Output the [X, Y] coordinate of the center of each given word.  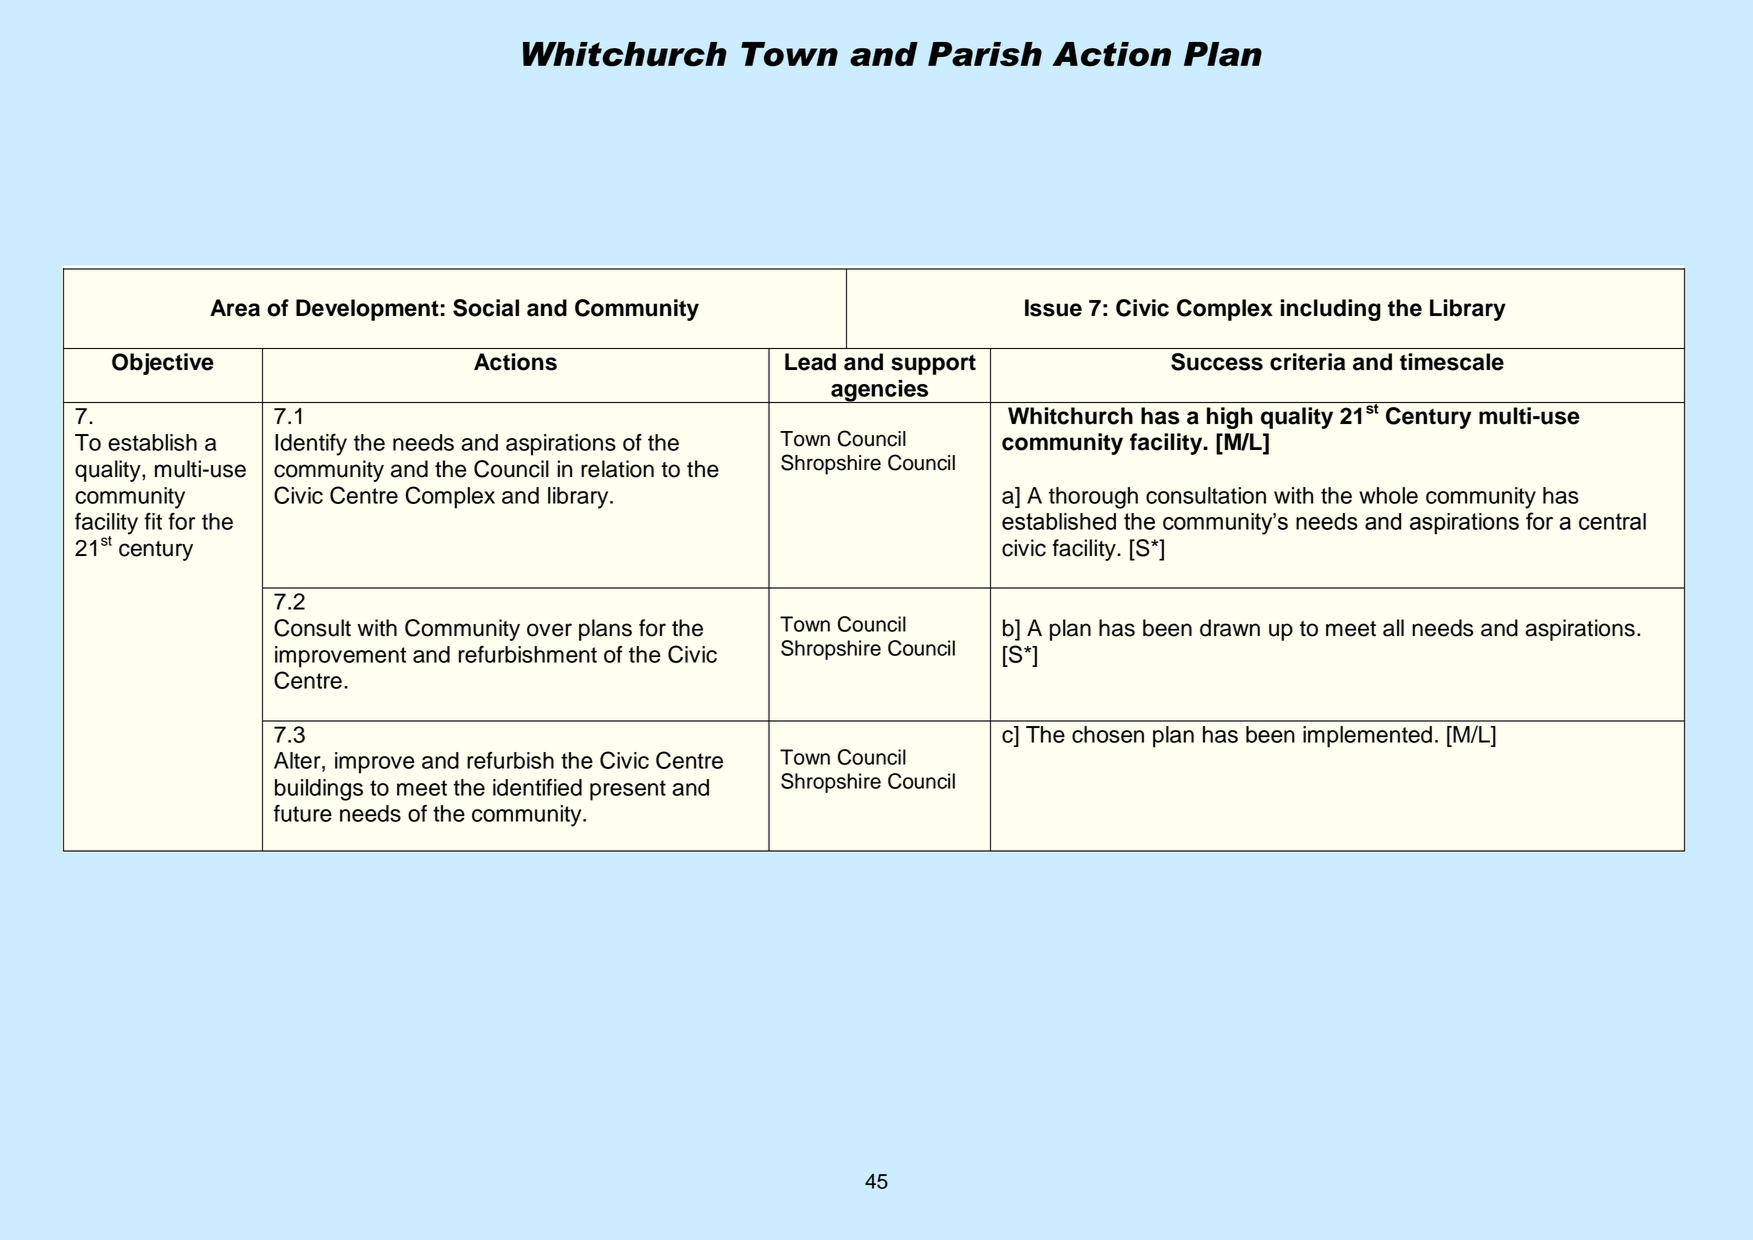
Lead [810, 362]
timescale [1452, 362]
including [1331, 310]
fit [153, 521]
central [1612, 521]
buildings [319, 790]
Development [367, 310]
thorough [1093, 498]
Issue [1053, 308]
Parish [985, 54]
